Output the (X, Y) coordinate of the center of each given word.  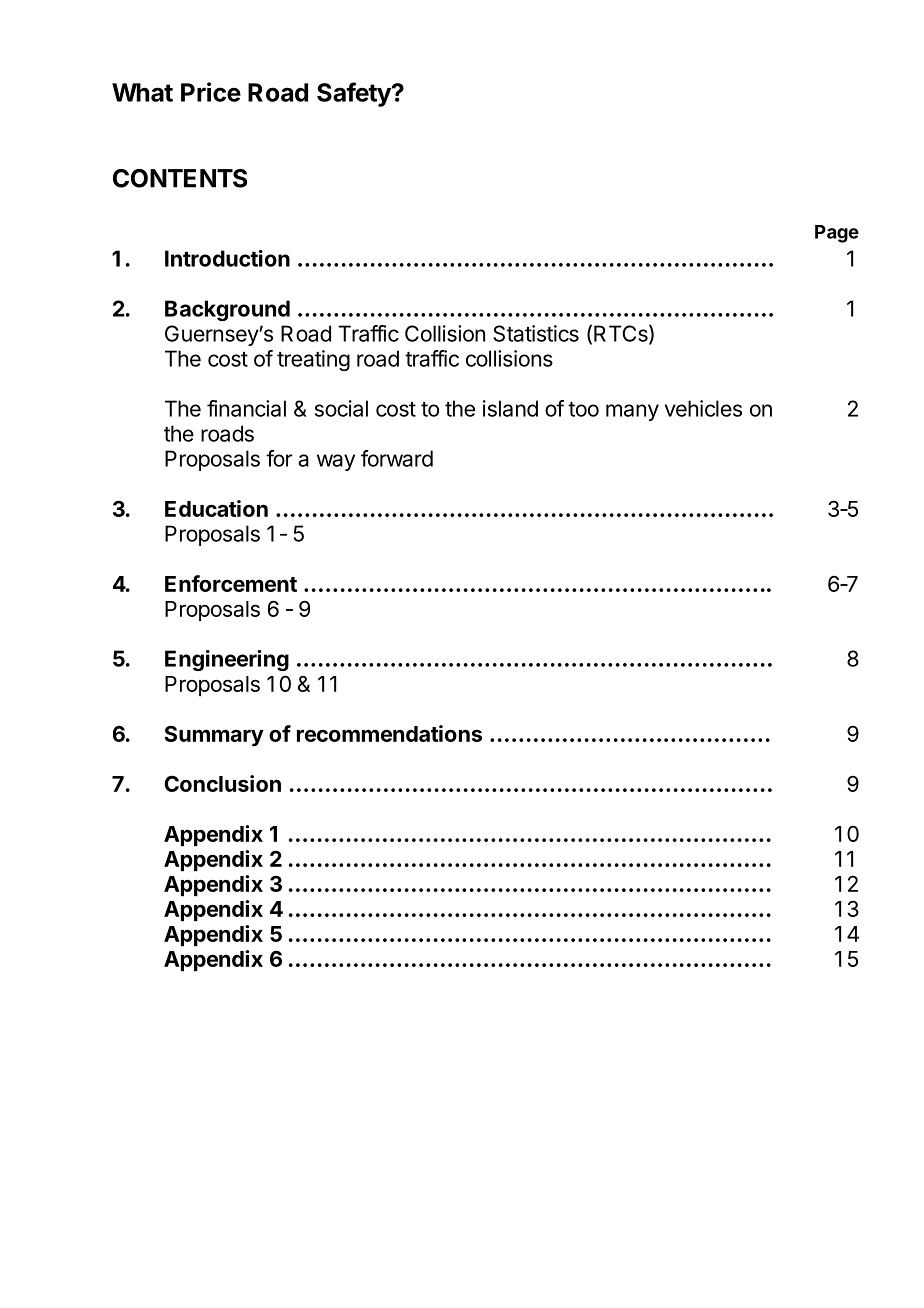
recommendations (389, 733)
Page (837, 234)
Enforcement (231, 583)
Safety (355, 94)
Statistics (536, 333)
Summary (214, 736)
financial (246, 408)
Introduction (227, 258)
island (510, 408)
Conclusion (222, 783)
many (632, 412)
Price (211, 92)
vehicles (703, 408)
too (583, 409)
